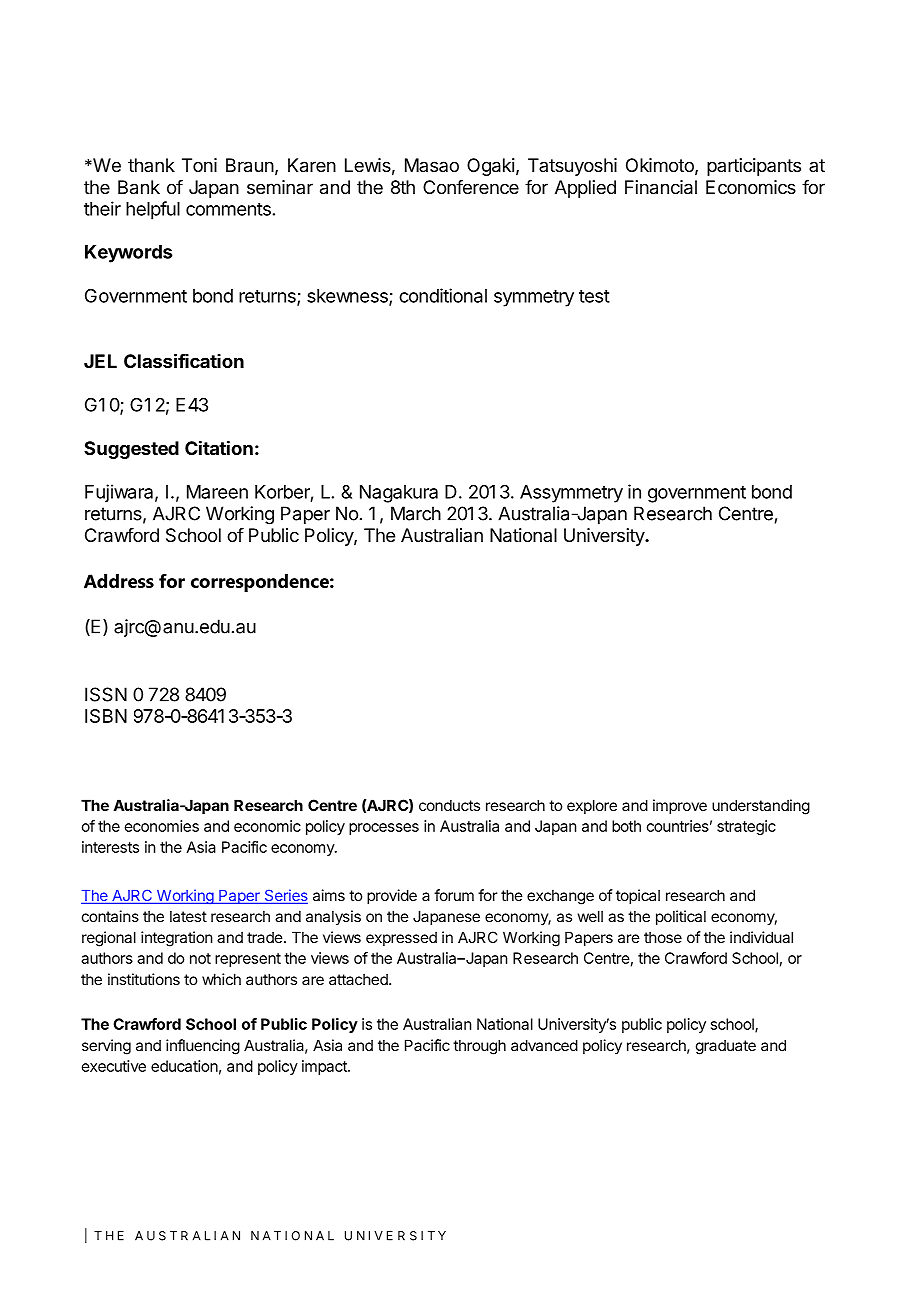  What do you see at coordinates (153, 210) in the screenshot?
I see `helpful` at bounding box center [153, 210].
